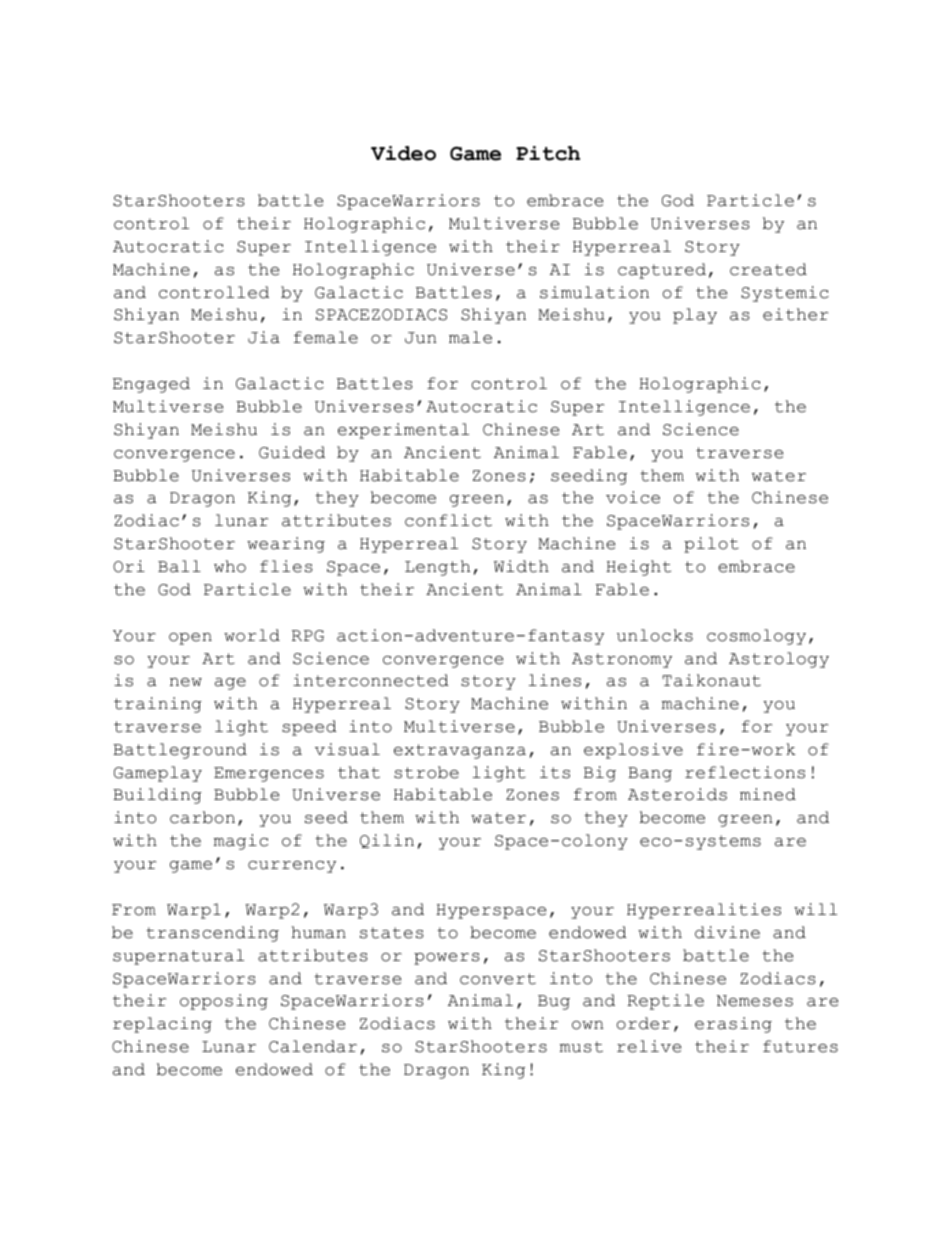 The image size is (952, 1233). Describe the element at coordinates (403, 431) in the image. I see `experimental` at that location.
